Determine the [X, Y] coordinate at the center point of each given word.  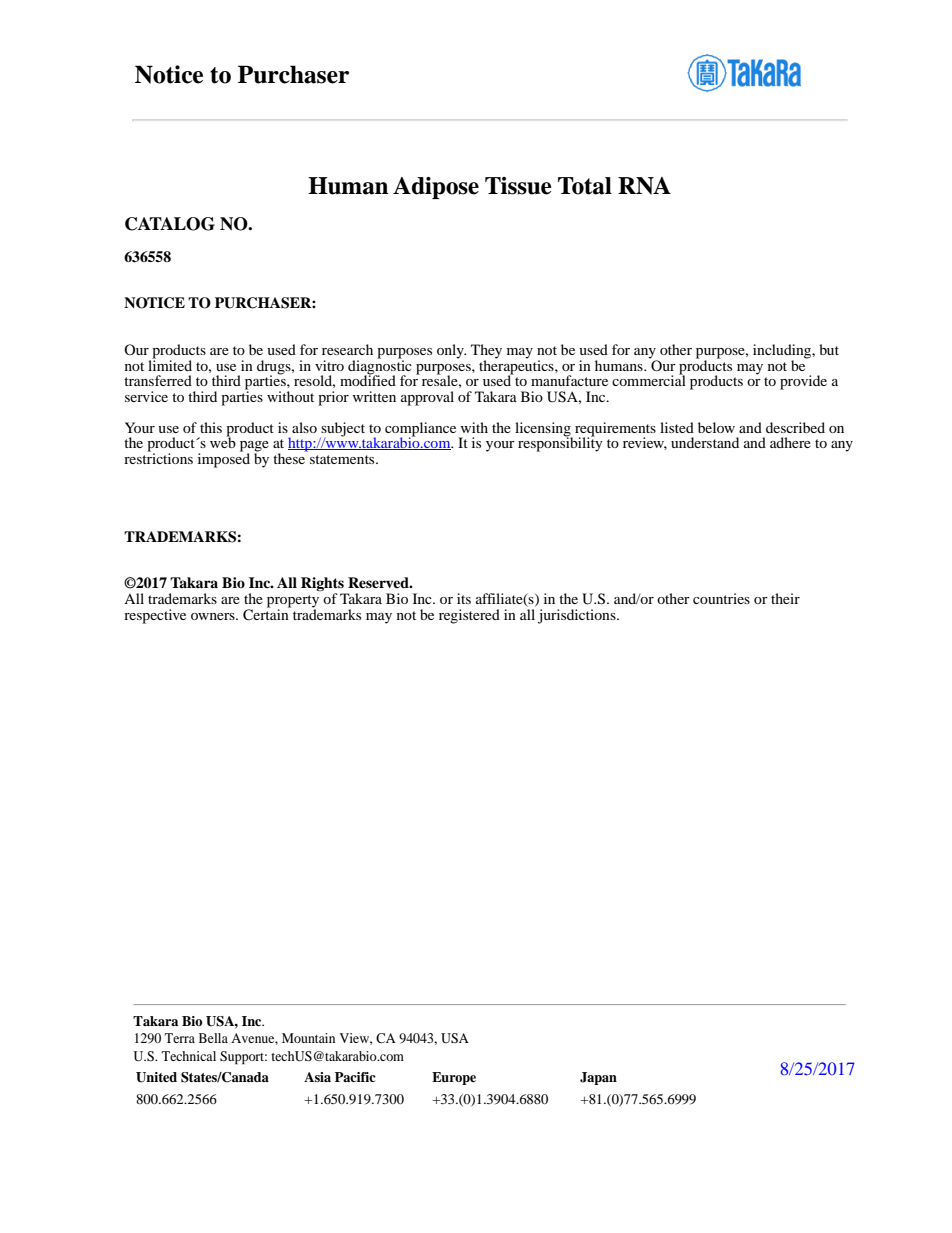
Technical [189, 1056]
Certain [267, 614]
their [785, 598]
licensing [544, 430]
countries [721, 598]
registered [469, 616]
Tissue [518, 186]
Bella [213, 1038]
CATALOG [170, 224]
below [716, 427]
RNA [644, 186]
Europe [454, 1078]
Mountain [308, 1038]
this [211, 427]
